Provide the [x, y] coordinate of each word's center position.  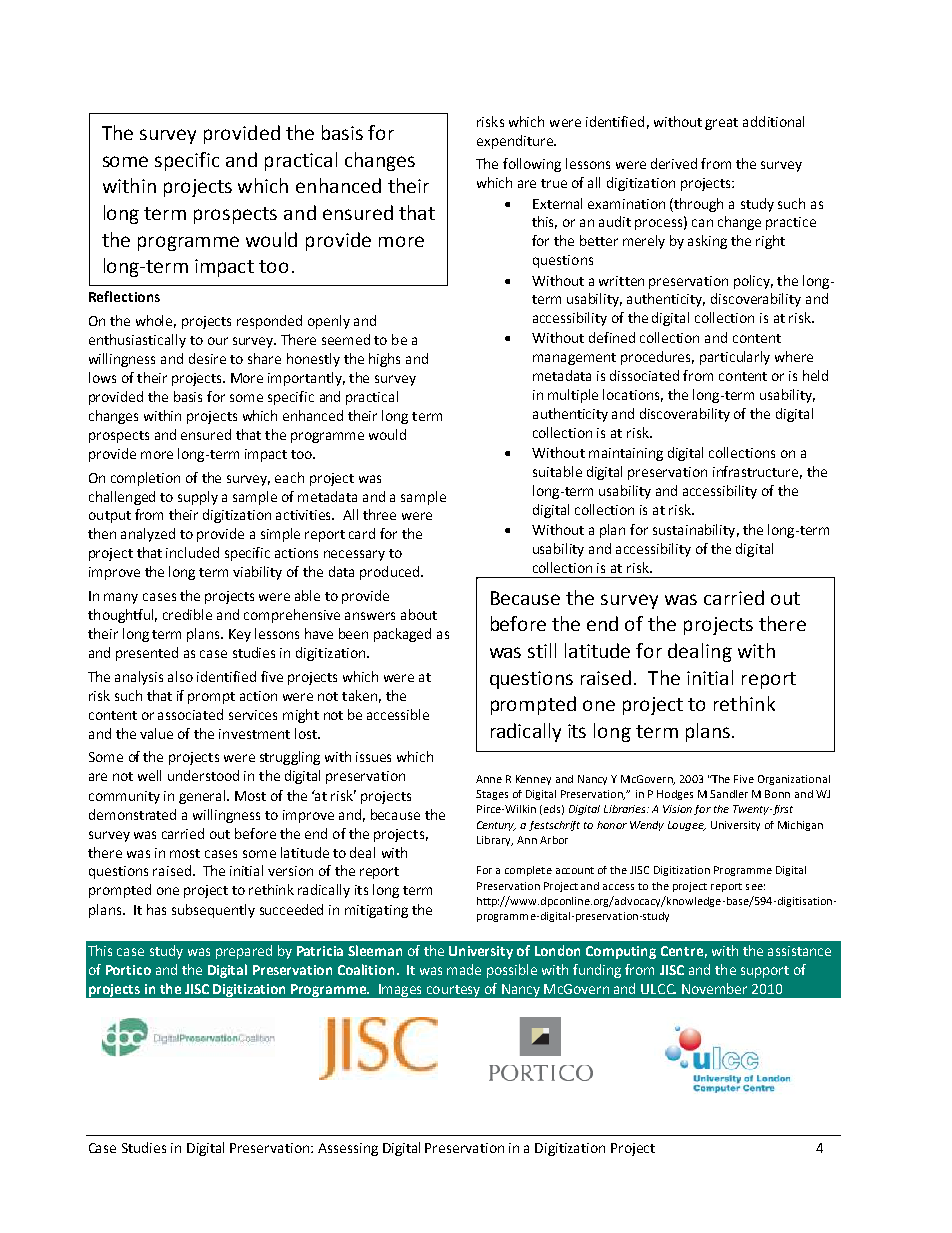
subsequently [213, 911]
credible [187, 614]
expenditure [516, 142]
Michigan [800, 826]
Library [495, 841]
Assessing [348, 1149]
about [419, 614]
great [721, 124]
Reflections [124, 296]
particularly [735, 358]
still [542, 650]
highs [384, 360]
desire [207, 358]
